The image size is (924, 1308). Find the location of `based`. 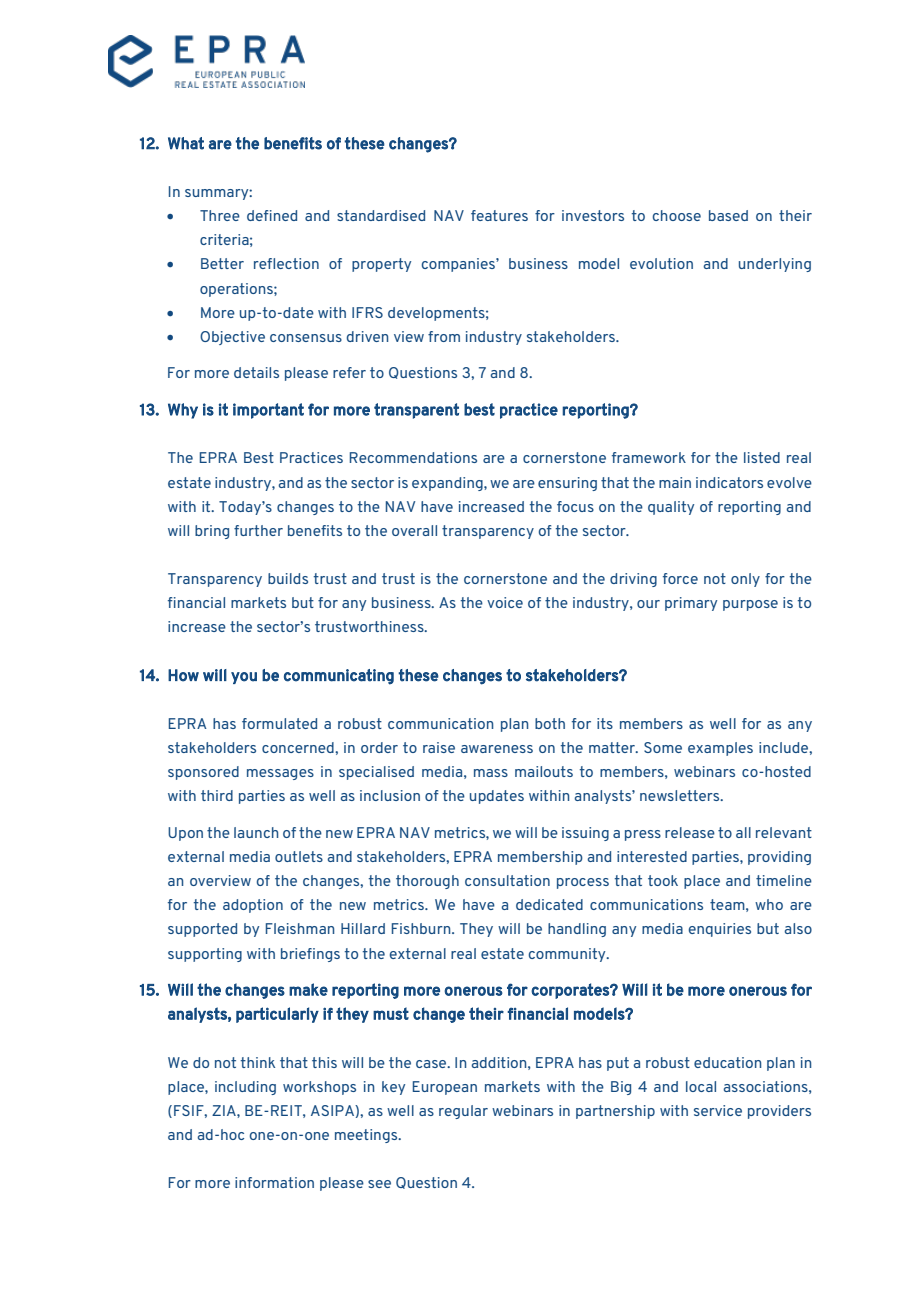

based is located at coordinates (728, 215).
